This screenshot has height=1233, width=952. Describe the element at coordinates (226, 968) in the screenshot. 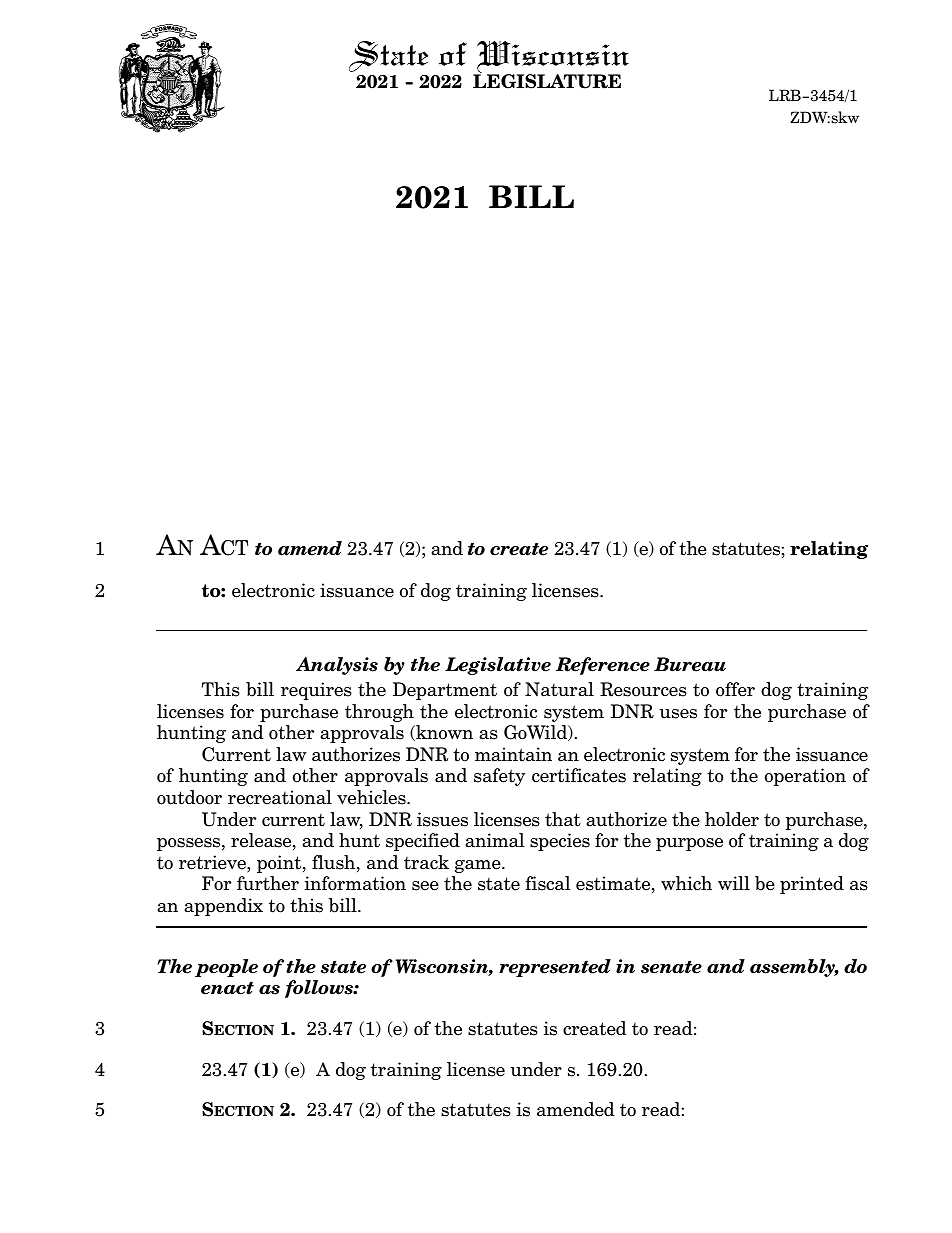

I see `people` at that location.
